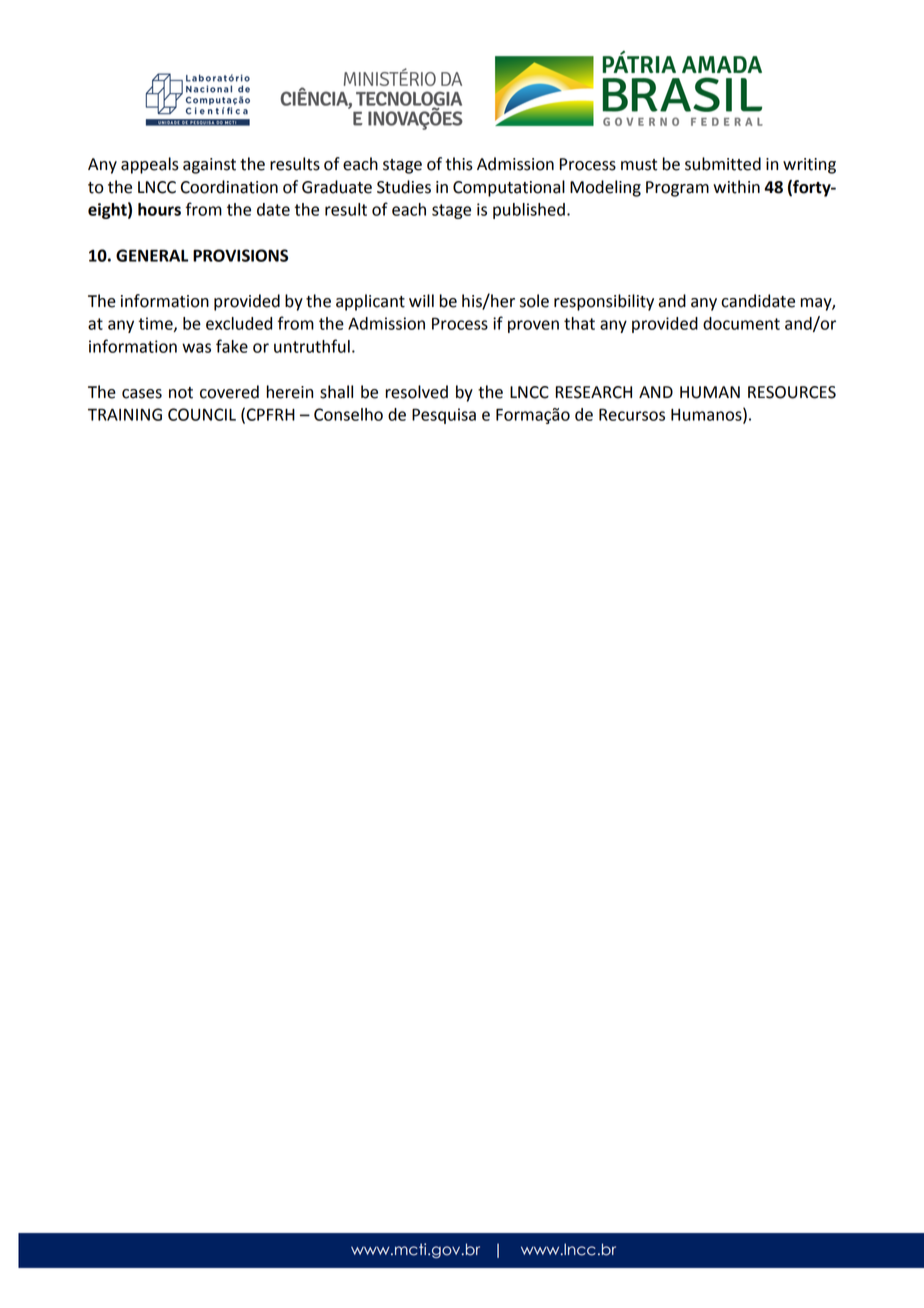 This screenshot has height=1308, width=924. Describe the element at coordinates (529, 211) in the screenshot. I see `published` at that location.
